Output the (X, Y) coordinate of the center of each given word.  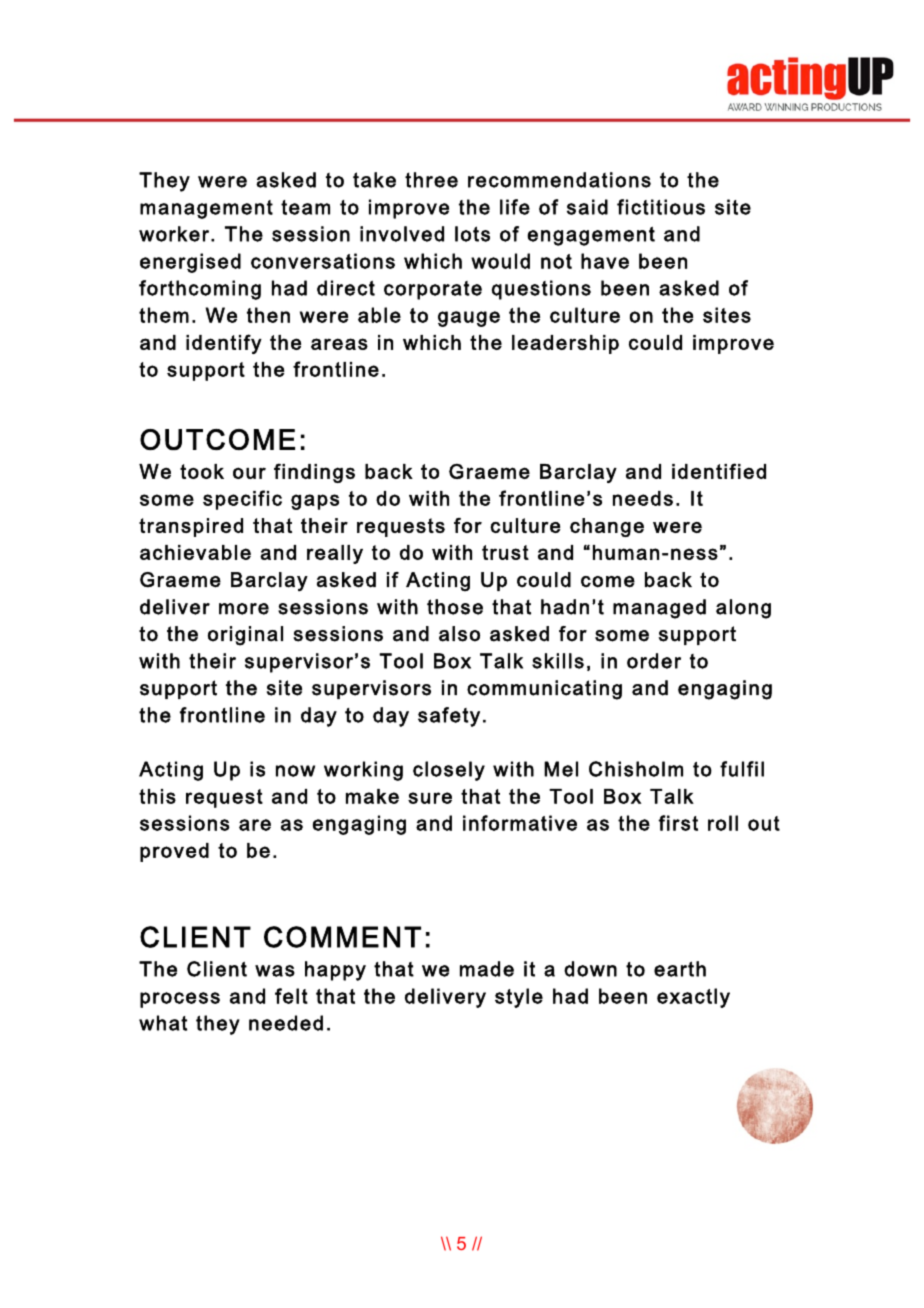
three (431, 180)
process (180, 1000)
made (487, 969)
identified (719, 471)
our (249, 473)
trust (505, 552)
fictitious (661, 207)
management (206, 209)
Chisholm (636, 769)
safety (449, 717)
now (295, 771)
